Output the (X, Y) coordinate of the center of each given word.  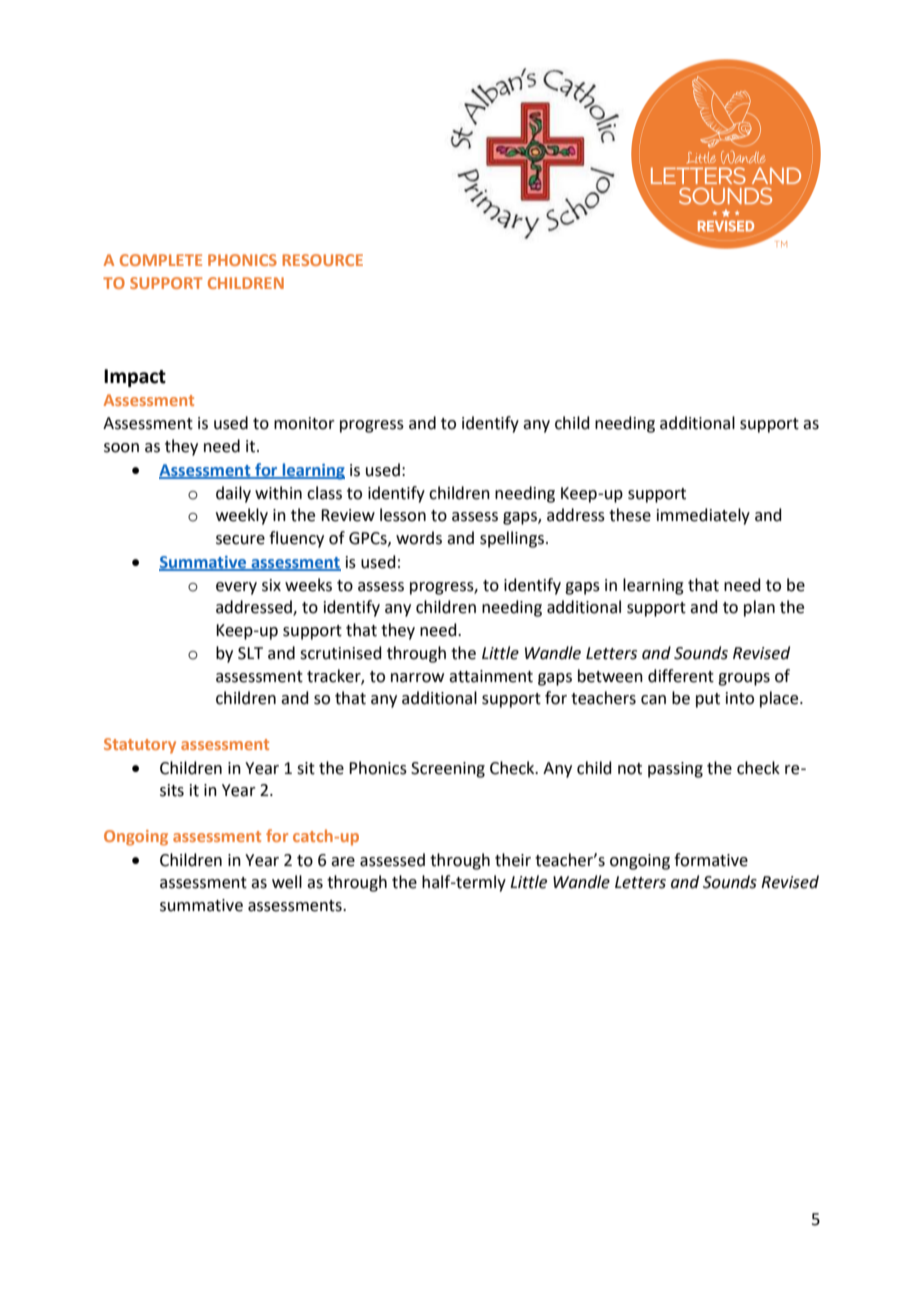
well (287, 882)
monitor (304, 423)
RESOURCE (322, 260)
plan (759, 608)
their (513, 860)
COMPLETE (161, 260)
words (419, 538)
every (236, 588)
